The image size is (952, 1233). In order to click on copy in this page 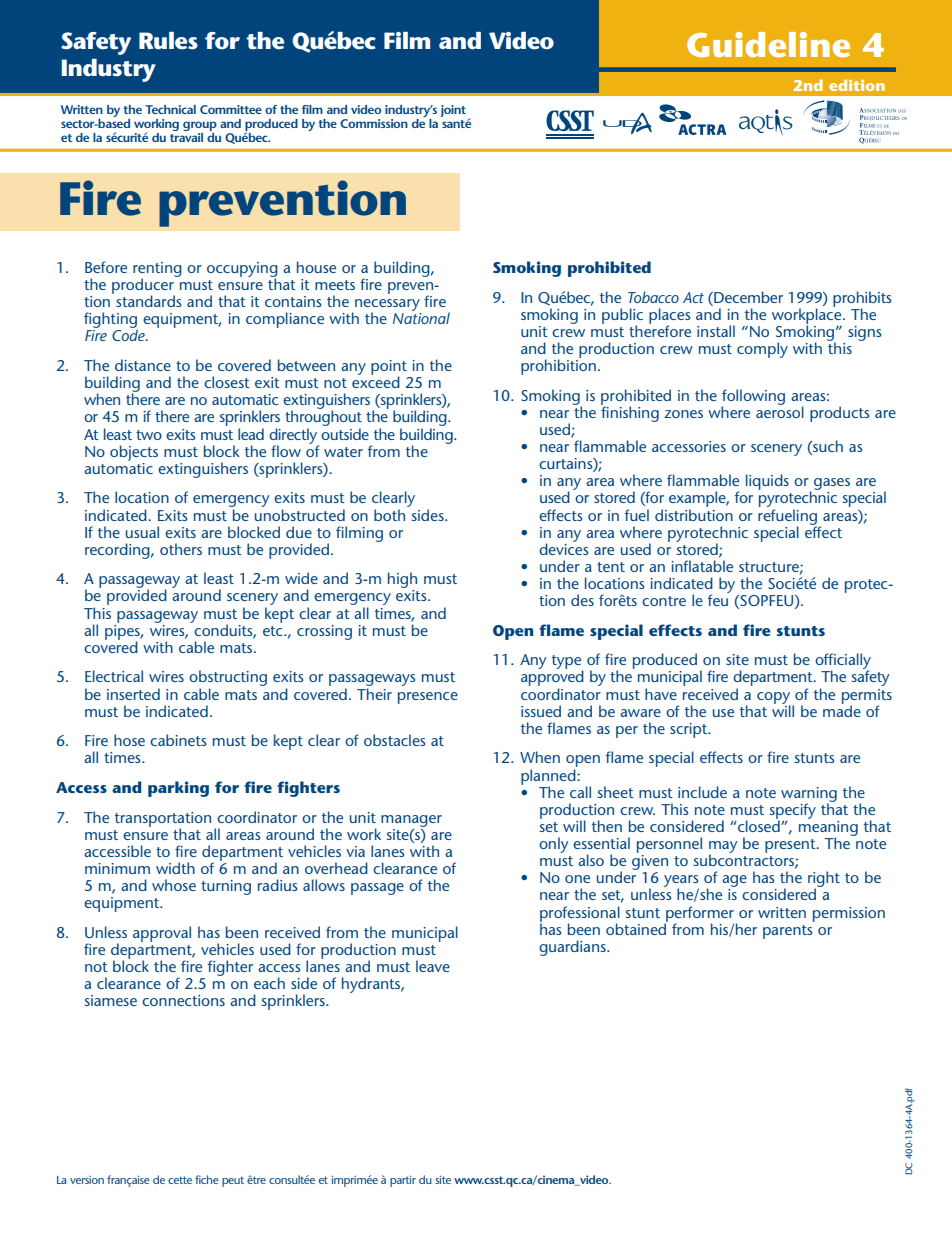, I will do `click(773, 699)`.
